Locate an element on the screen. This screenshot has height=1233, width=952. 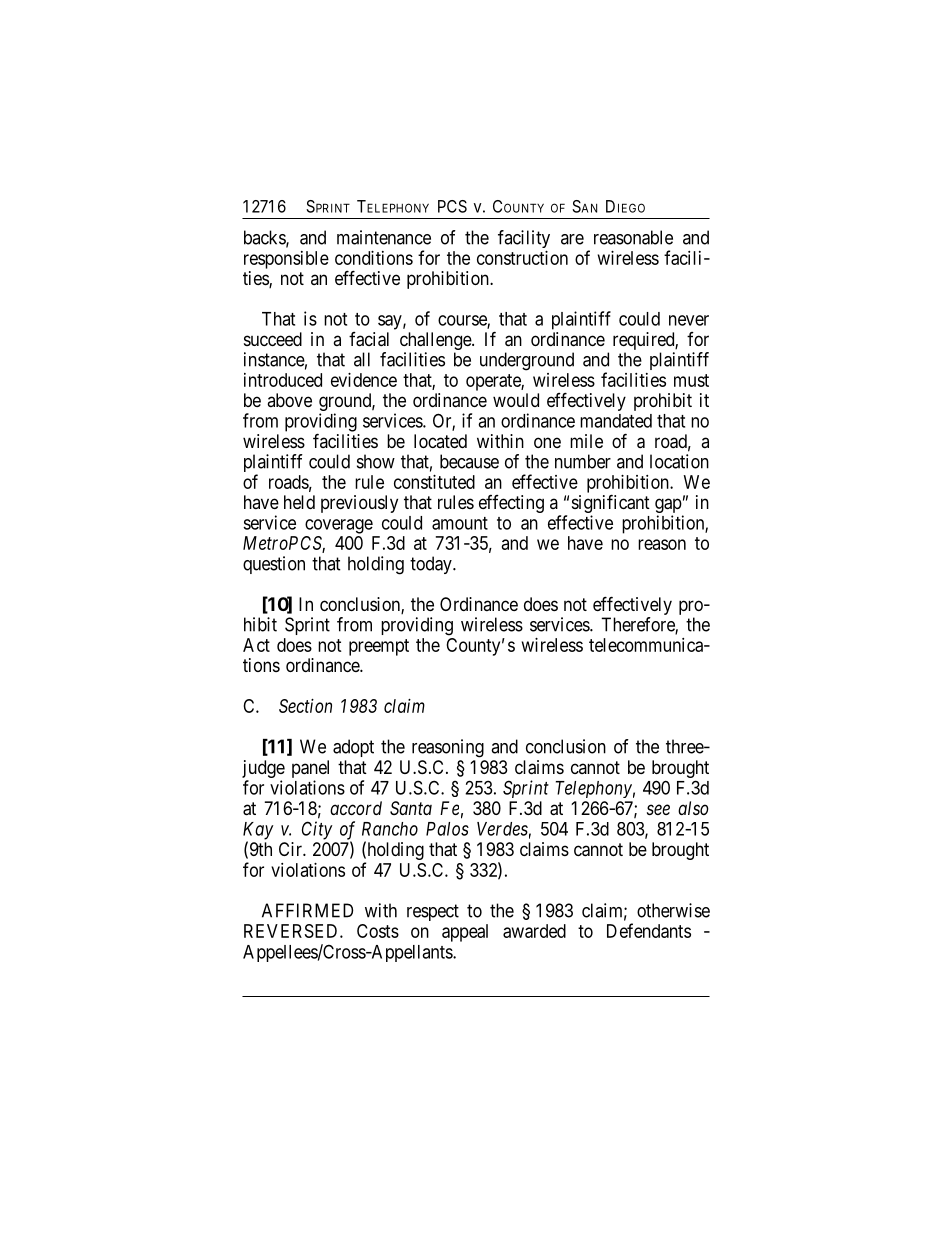
appeal is located at coordinates (465, 933).
